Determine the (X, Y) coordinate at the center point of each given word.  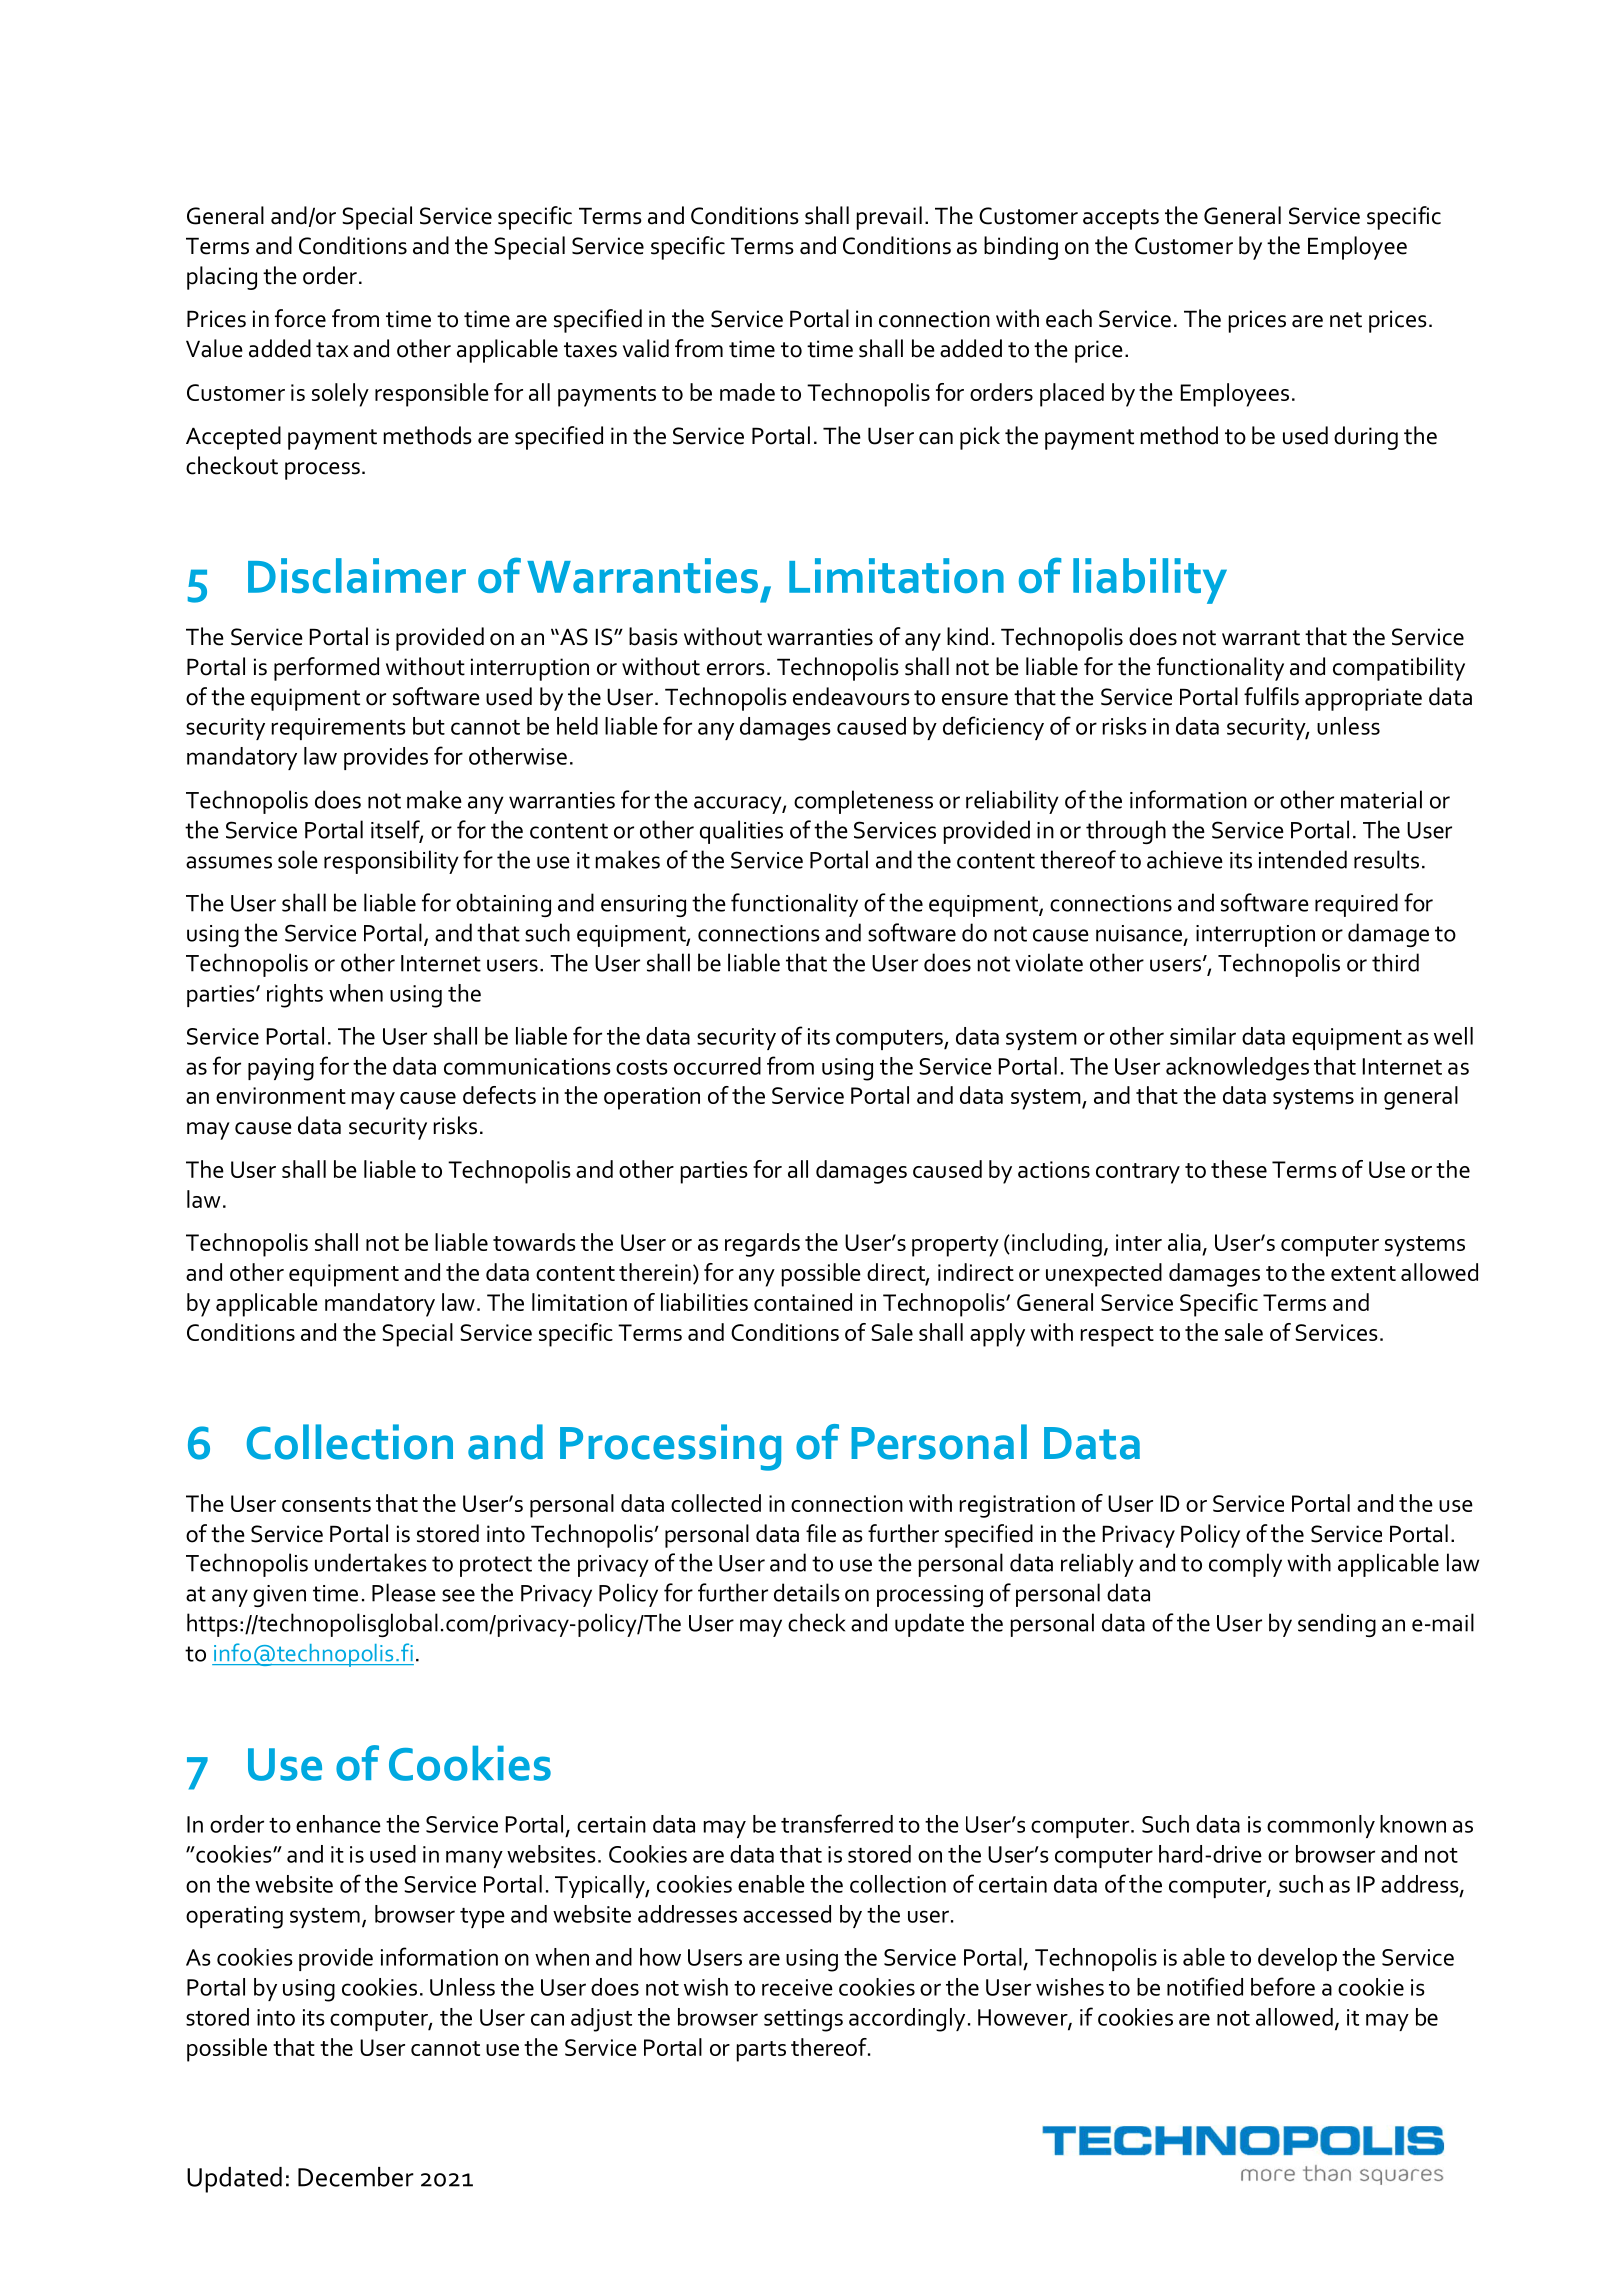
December (356, 2177)
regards (762, 1245)
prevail (889, 218)
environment (281, 1095)
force (300, 318)
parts (761, 2051)
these (1239, 1169)
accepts (1121, 219)
